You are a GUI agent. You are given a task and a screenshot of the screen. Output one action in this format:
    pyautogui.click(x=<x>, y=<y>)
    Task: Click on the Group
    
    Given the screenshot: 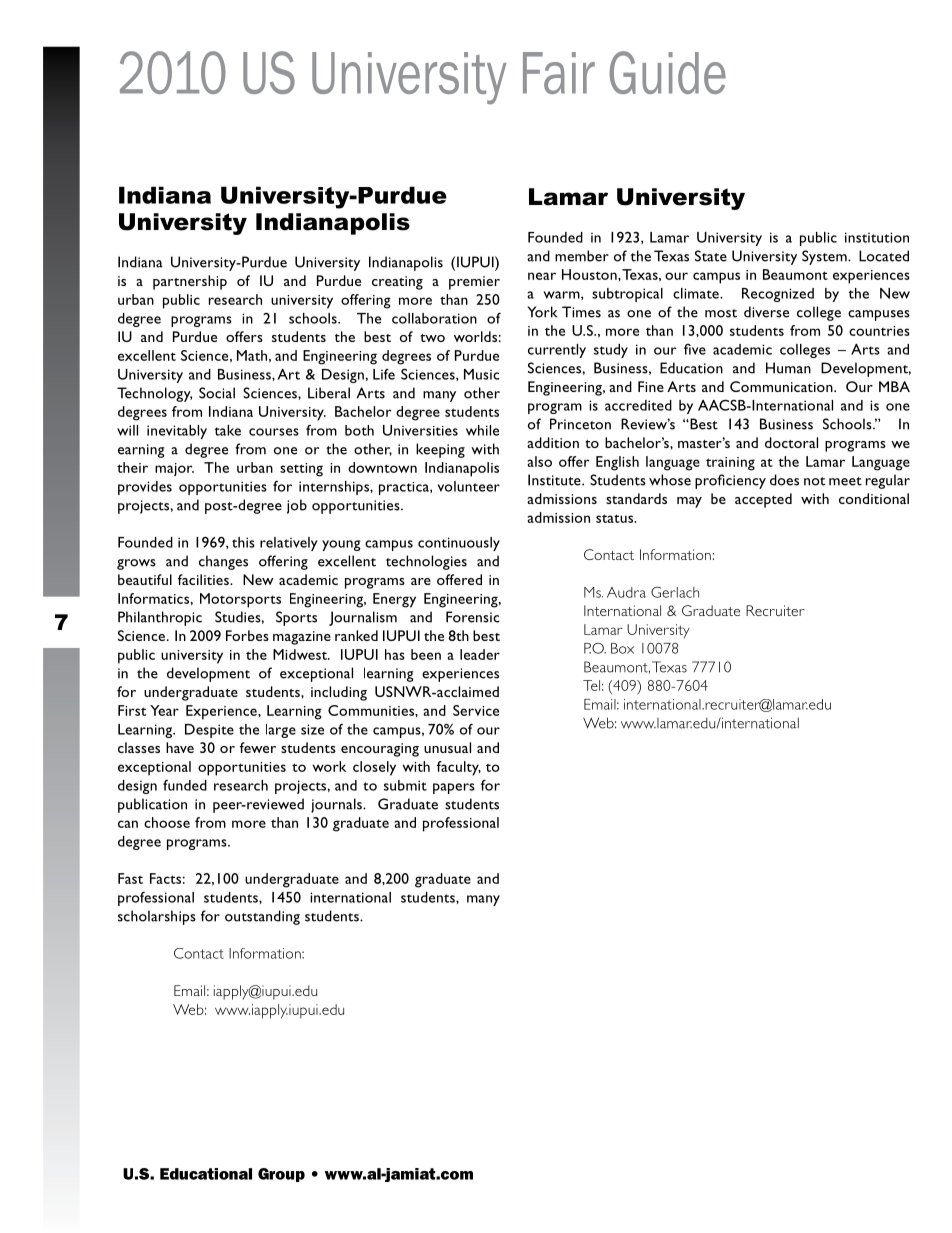 What is the action you would take?
    pyautogui.click(x=281, y=1175)
